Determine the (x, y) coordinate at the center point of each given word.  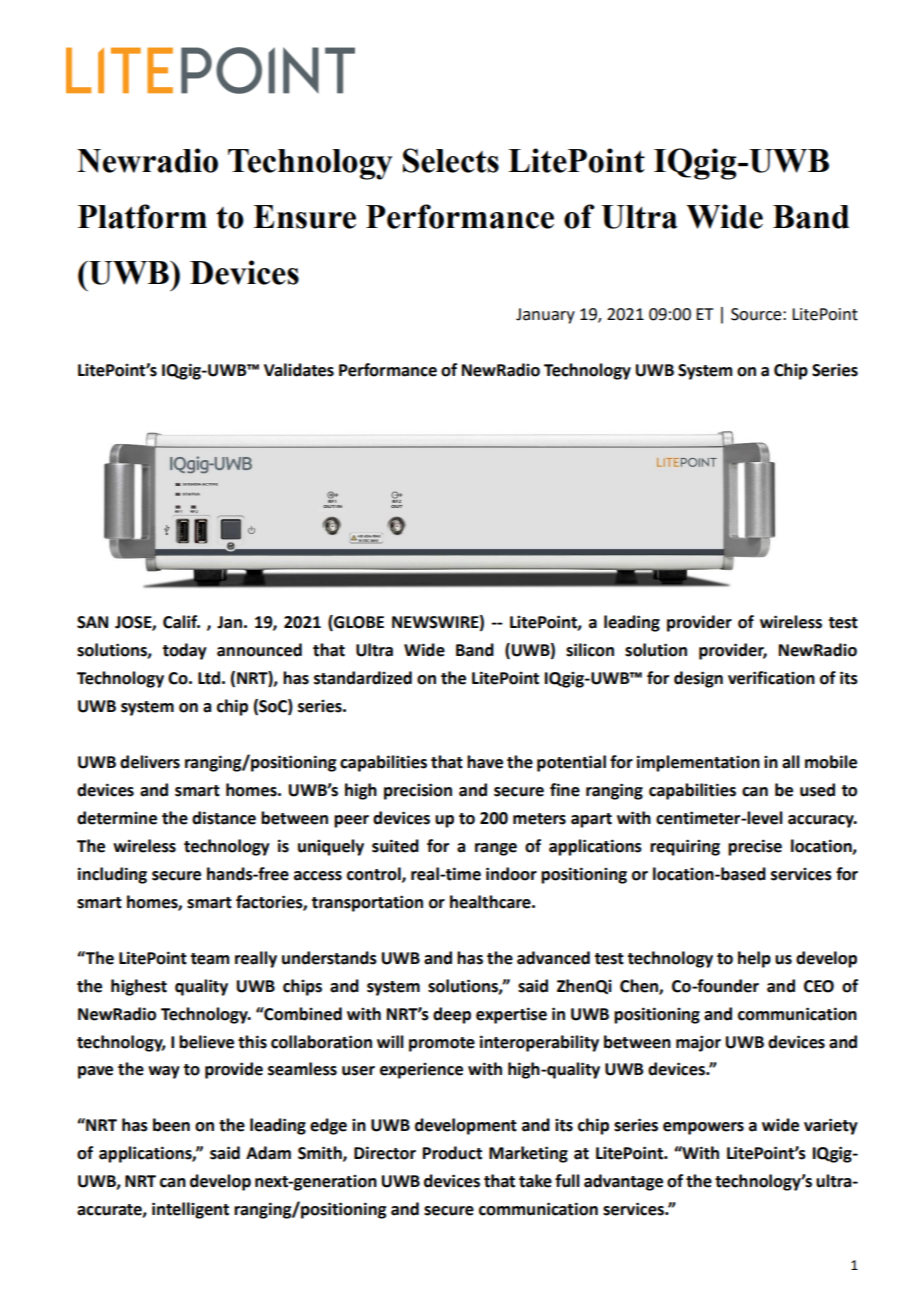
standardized (363, 678)
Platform (142, 216)
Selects (451, 160)
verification (771, 678)
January (545, 316)
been (171, 1125)
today (184, 651)
